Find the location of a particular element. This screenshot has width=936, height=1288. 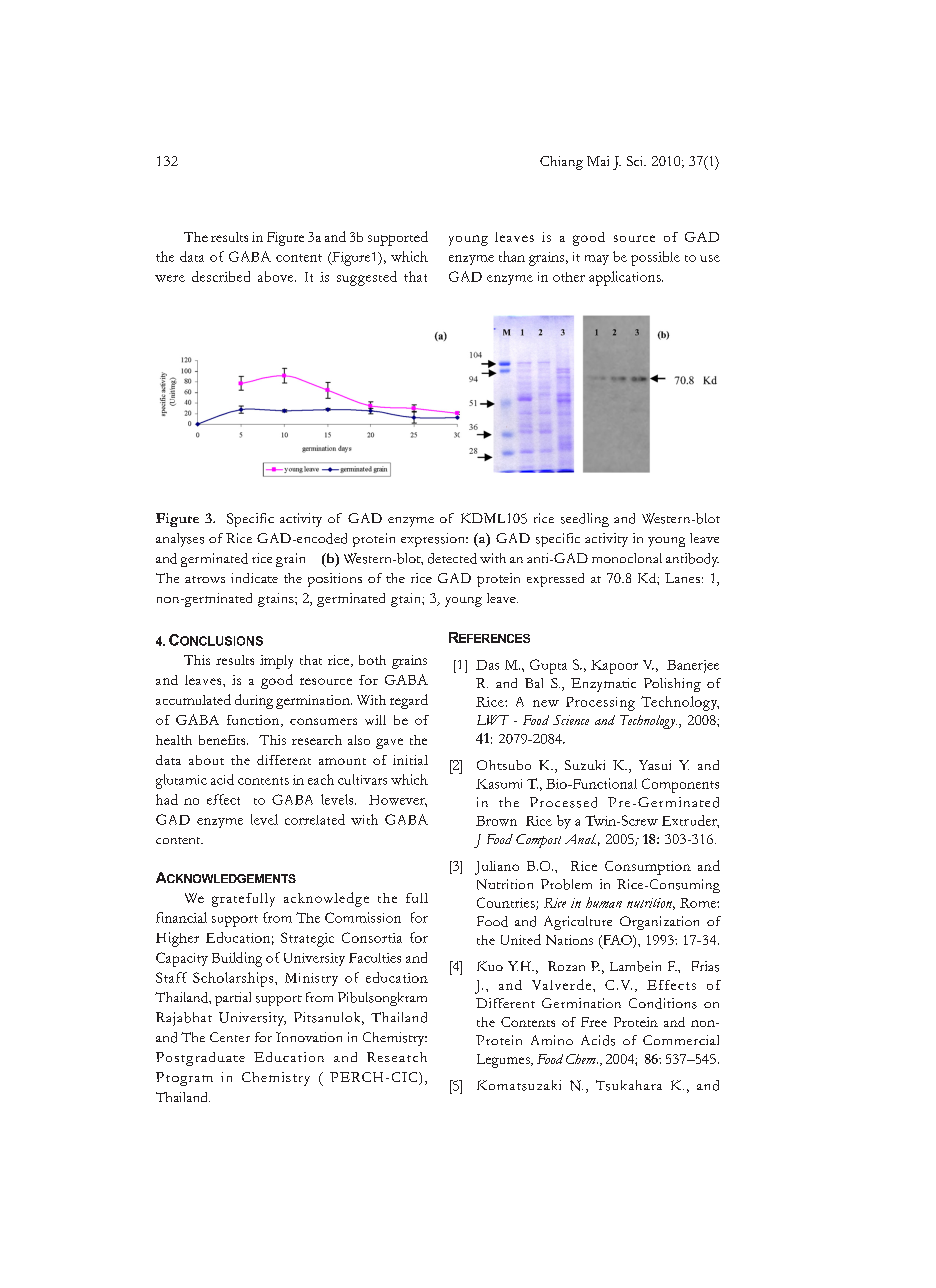

about is located at coordinates (206, 760).
